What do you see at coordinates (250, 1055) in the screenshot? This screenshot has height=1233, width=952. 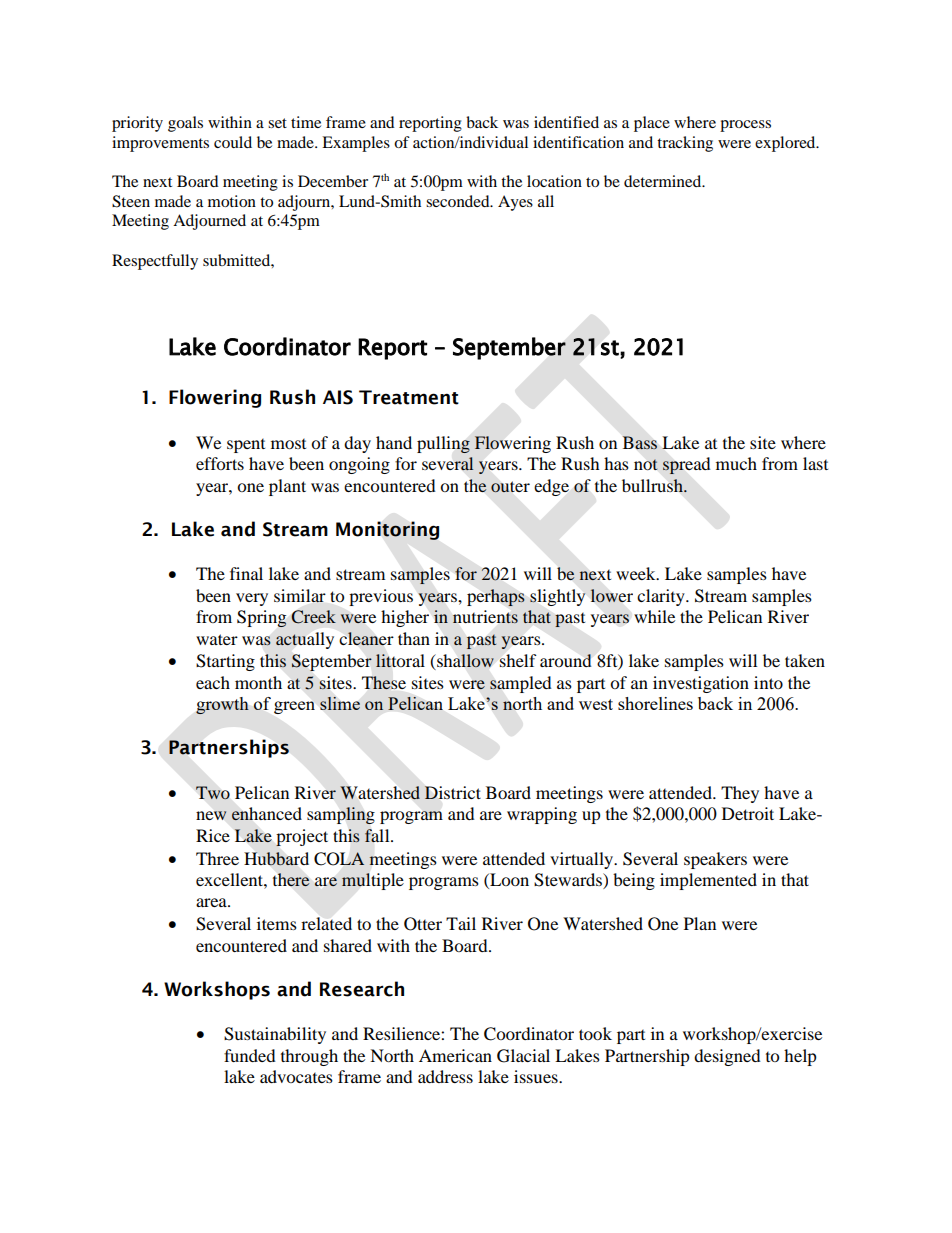 I see `funded` at bounding box center [250, 1055].
